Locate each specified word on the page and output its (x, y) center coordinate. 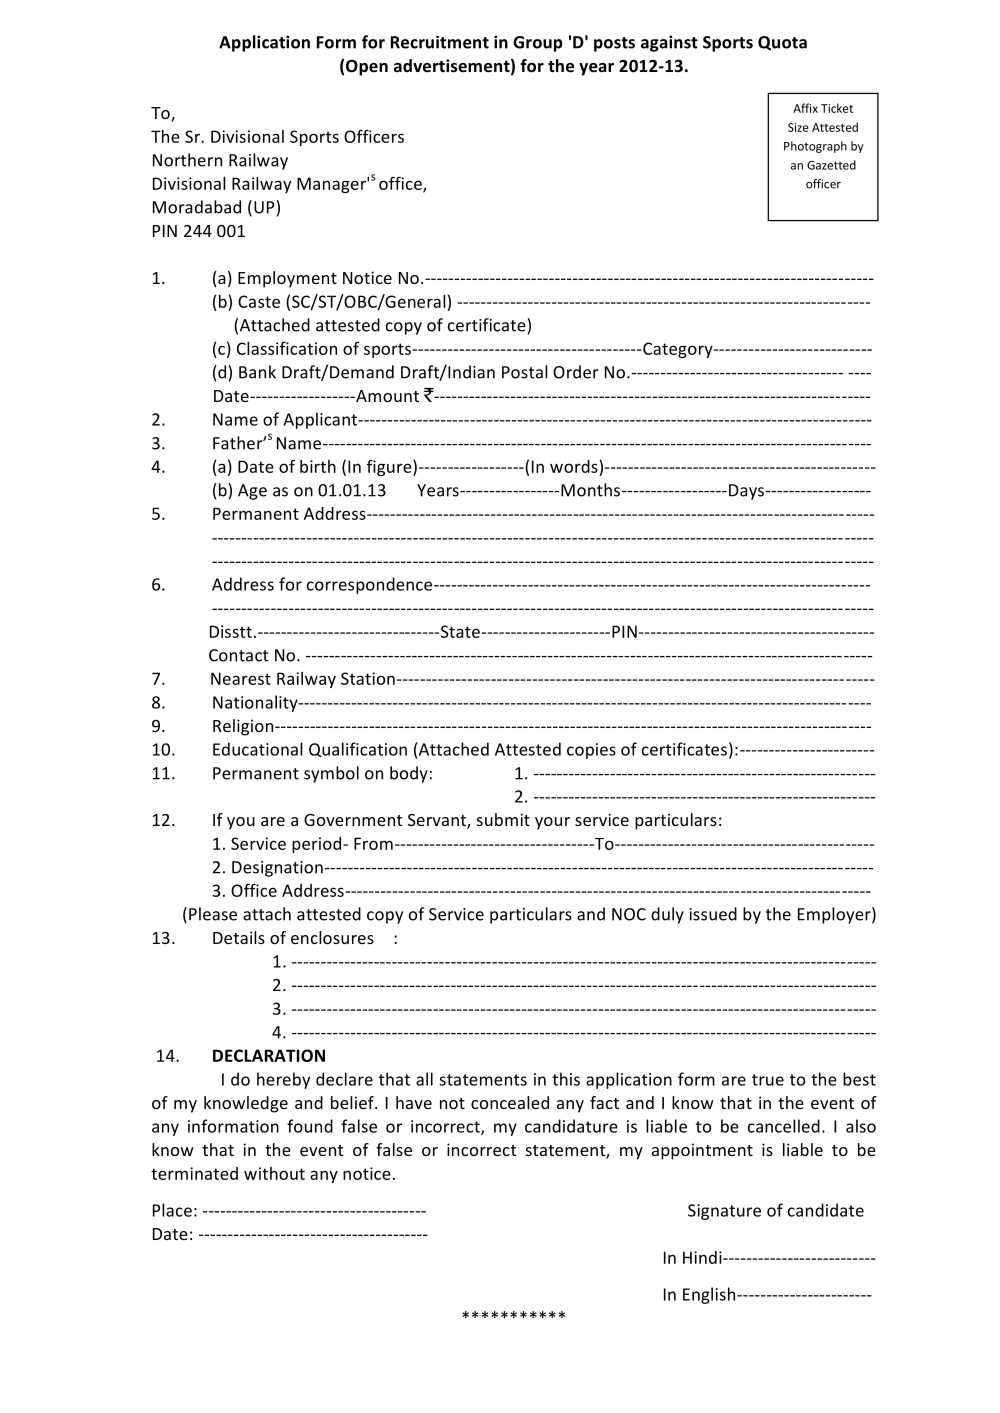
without (274, 1173)
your (552, 823)
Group (538, 44)
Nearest (241, 678)
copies (591, 751)
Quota (782, 43)
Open (367, 68)
